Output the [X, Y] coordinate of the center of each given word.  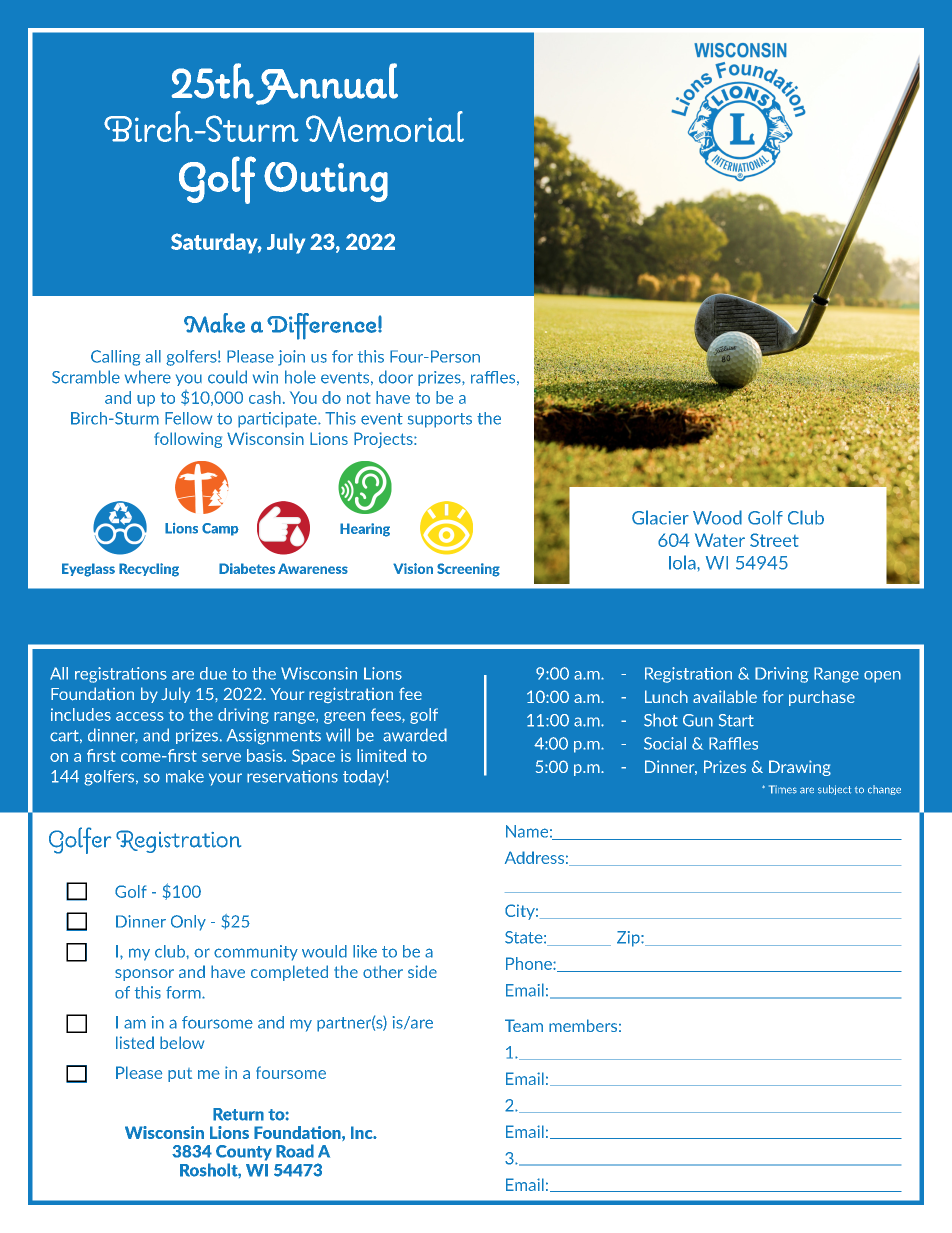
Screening [468, 570]
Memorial [385, 126]
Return [238, 1114]
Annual [327, 84]
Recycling [149, 570]
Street [774, 540]
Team [524, 1025]
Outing [326, 182]
